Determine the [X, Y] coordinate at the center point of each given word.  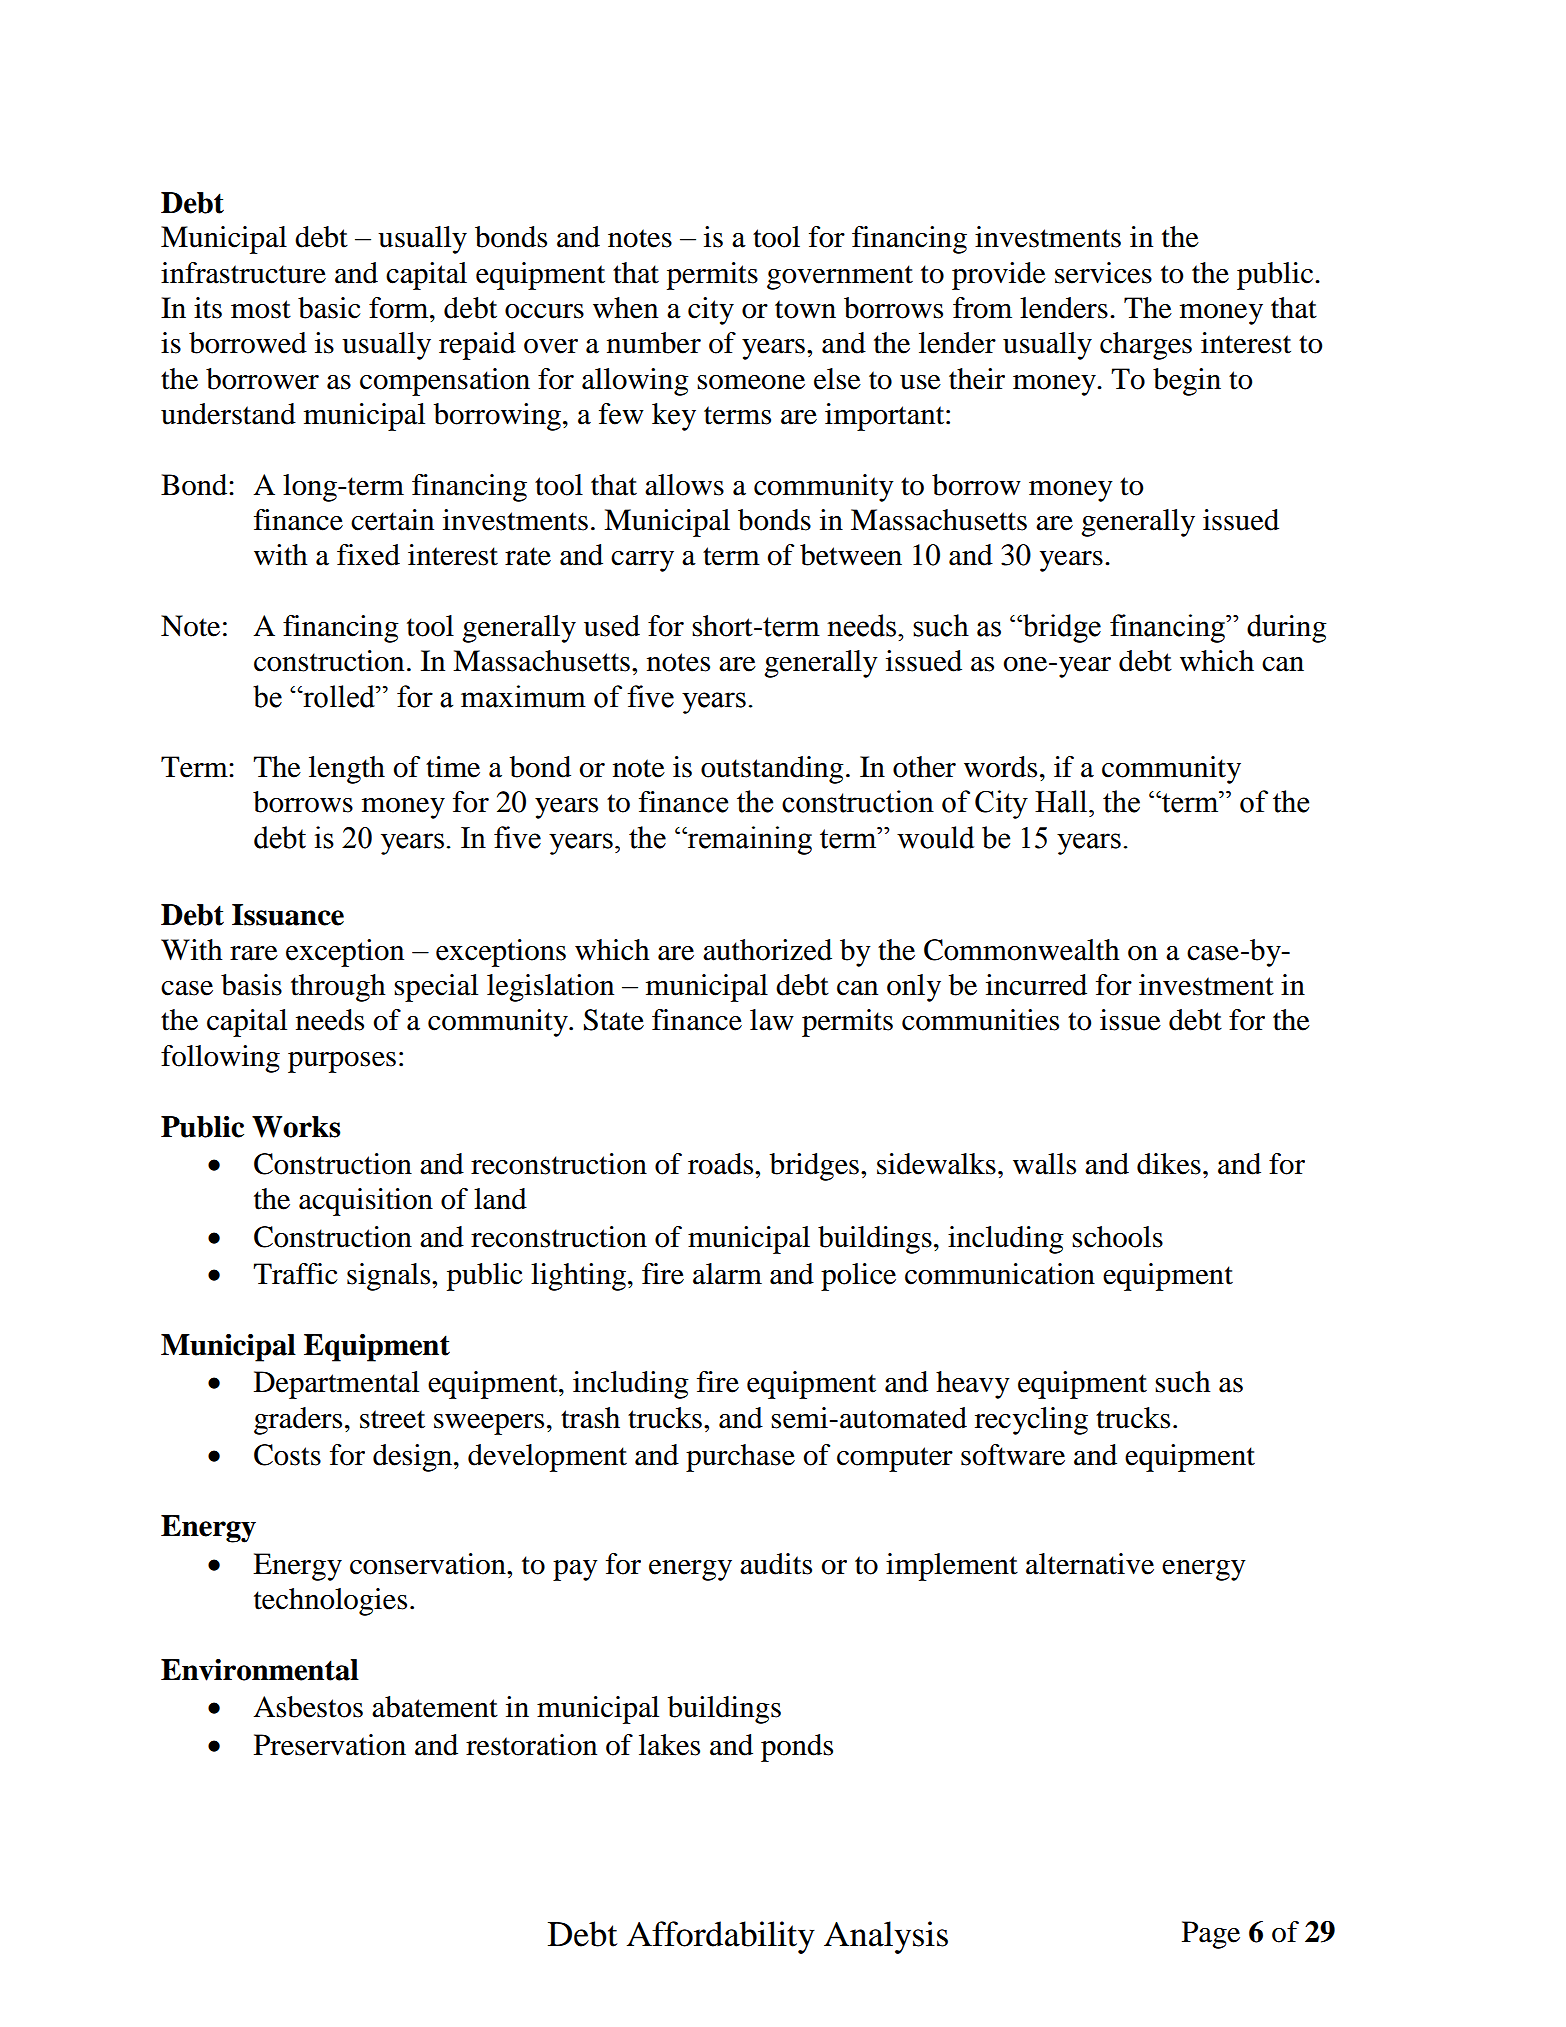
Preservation [330, 1745]
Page [1211, 1935]
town [805, 309]
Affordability [721, 1937]
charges [1146, 346]
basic [329, 308]
